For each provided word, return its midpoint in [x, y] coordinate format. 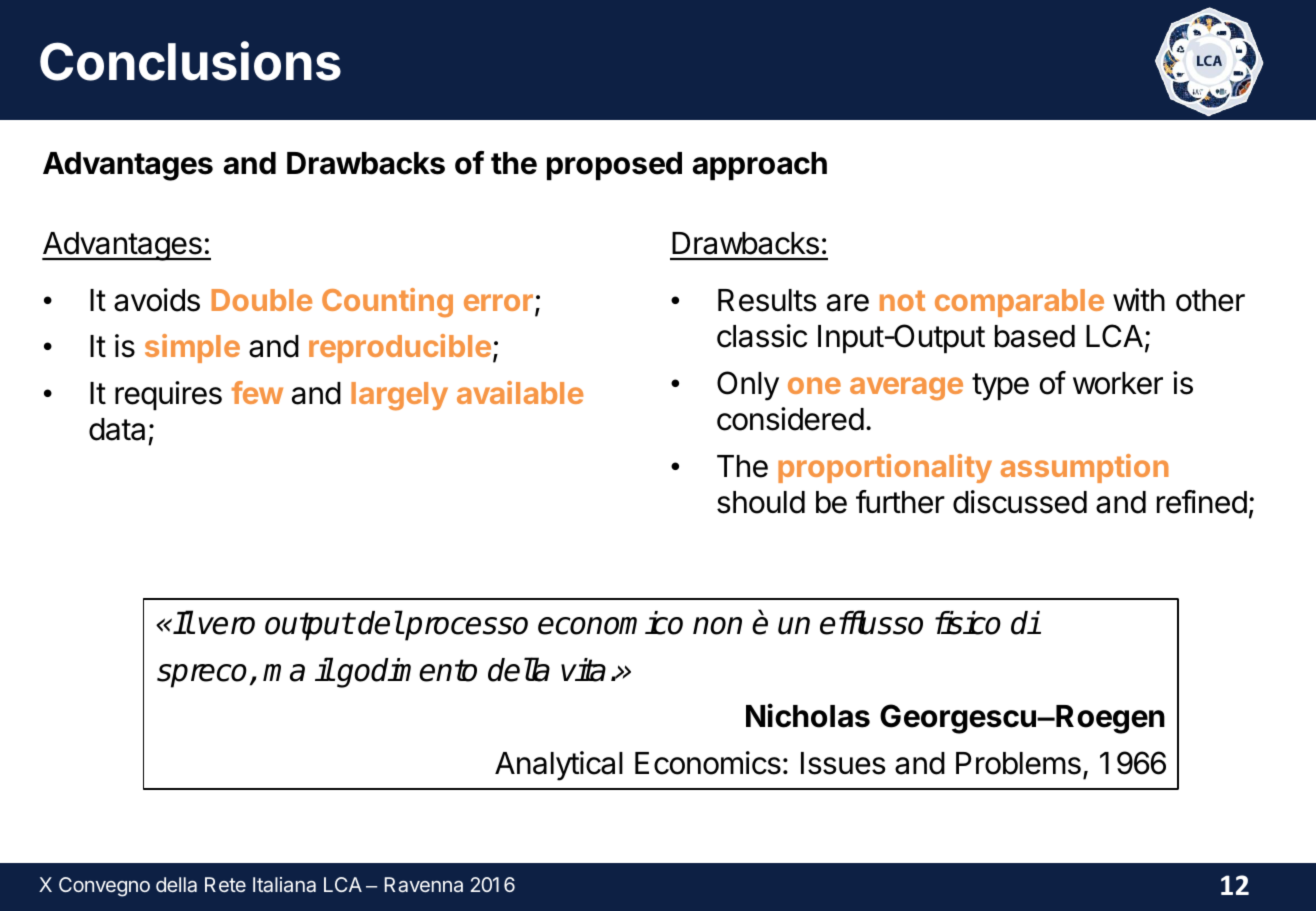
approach [760, 166]
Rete [225, 884]
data [117, 429]
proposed [614, 166]
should [761, 502]
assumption [1085, 468]
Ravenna [424, 884]
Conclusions [190, 61]
